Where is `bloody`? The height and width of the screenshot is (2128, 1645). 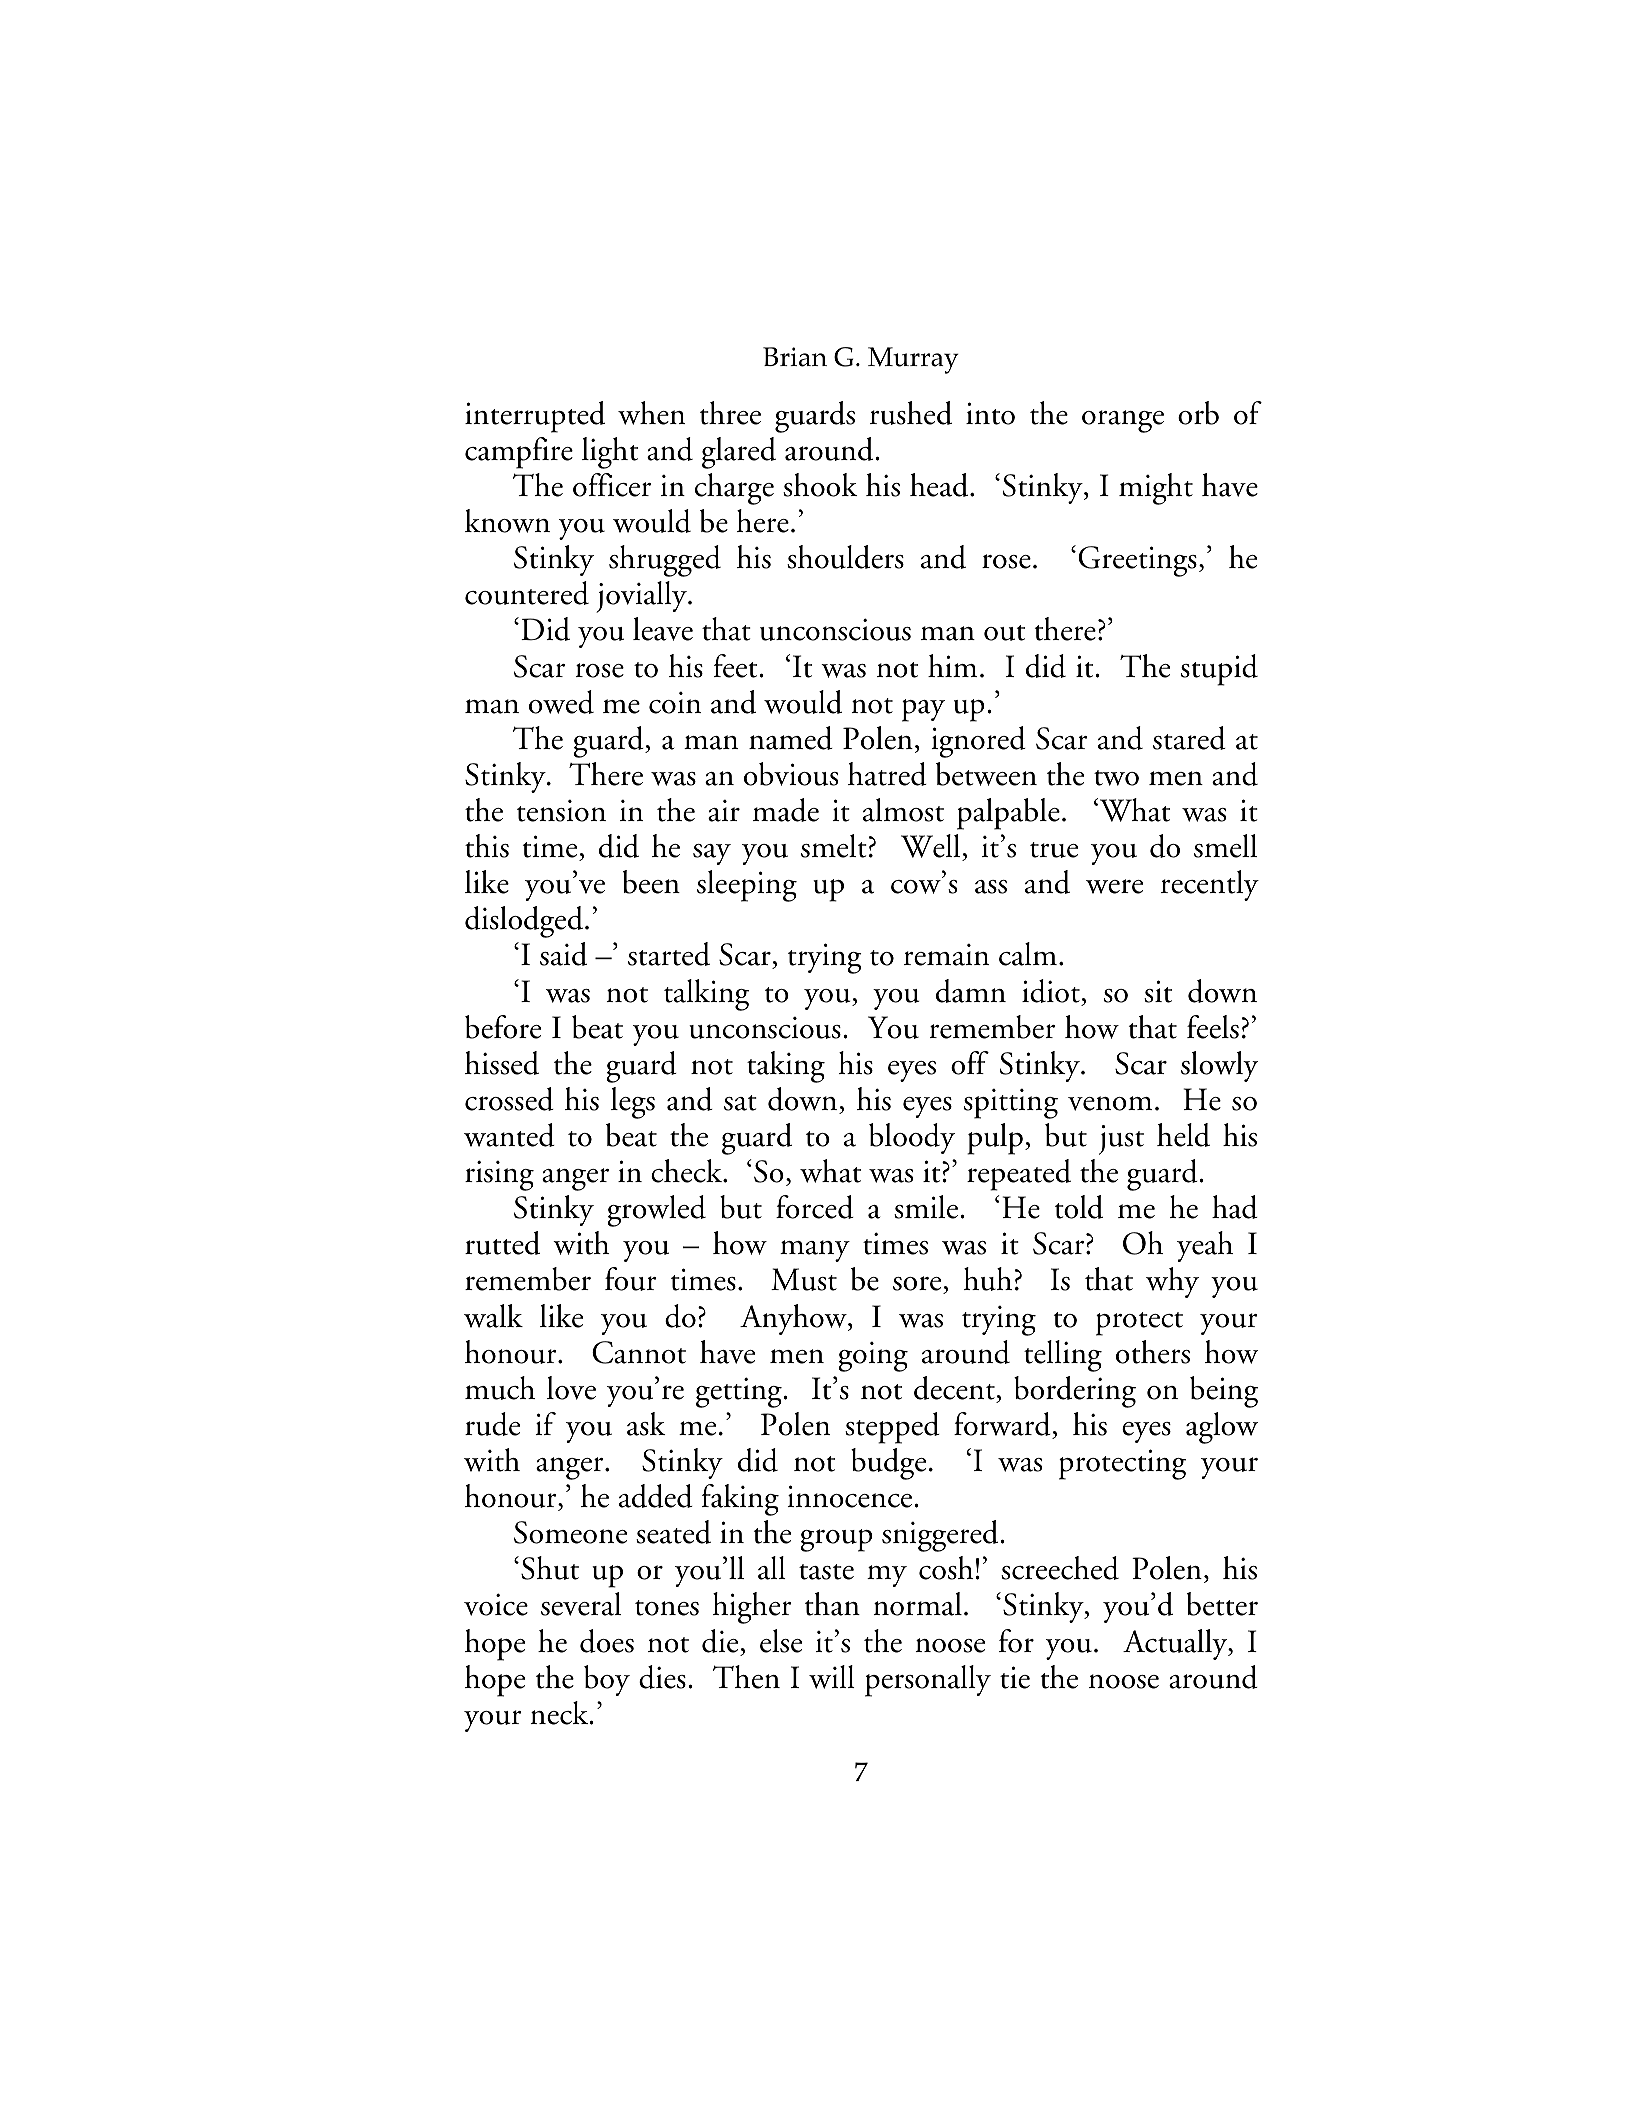 bloody is located at coordinates (912, 1138).
